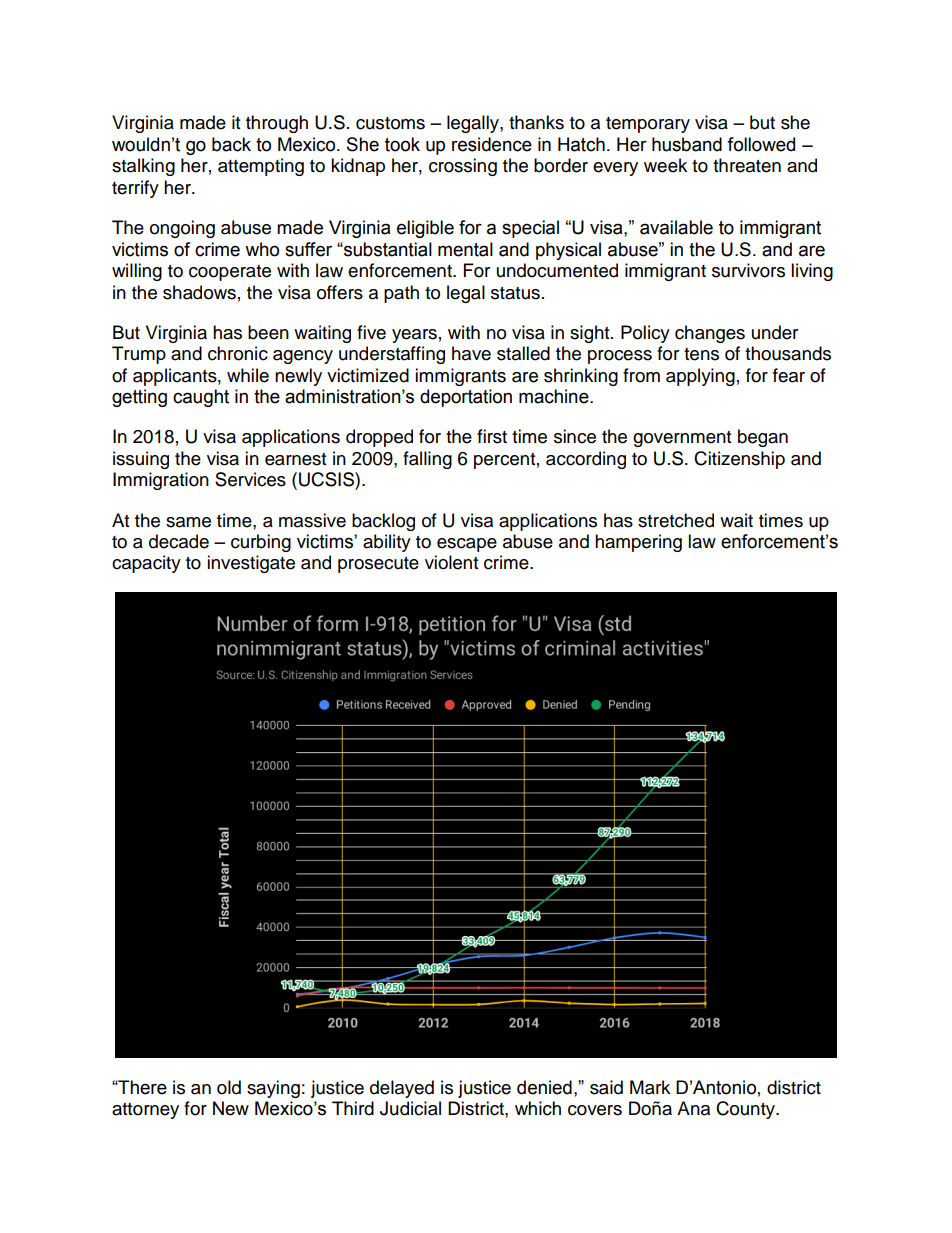 Image resolution: width=952 pixels, height=1233 pixels. Describe the element at coordinates (261, 167) in the screenshot. I see `attempting` at that location.
